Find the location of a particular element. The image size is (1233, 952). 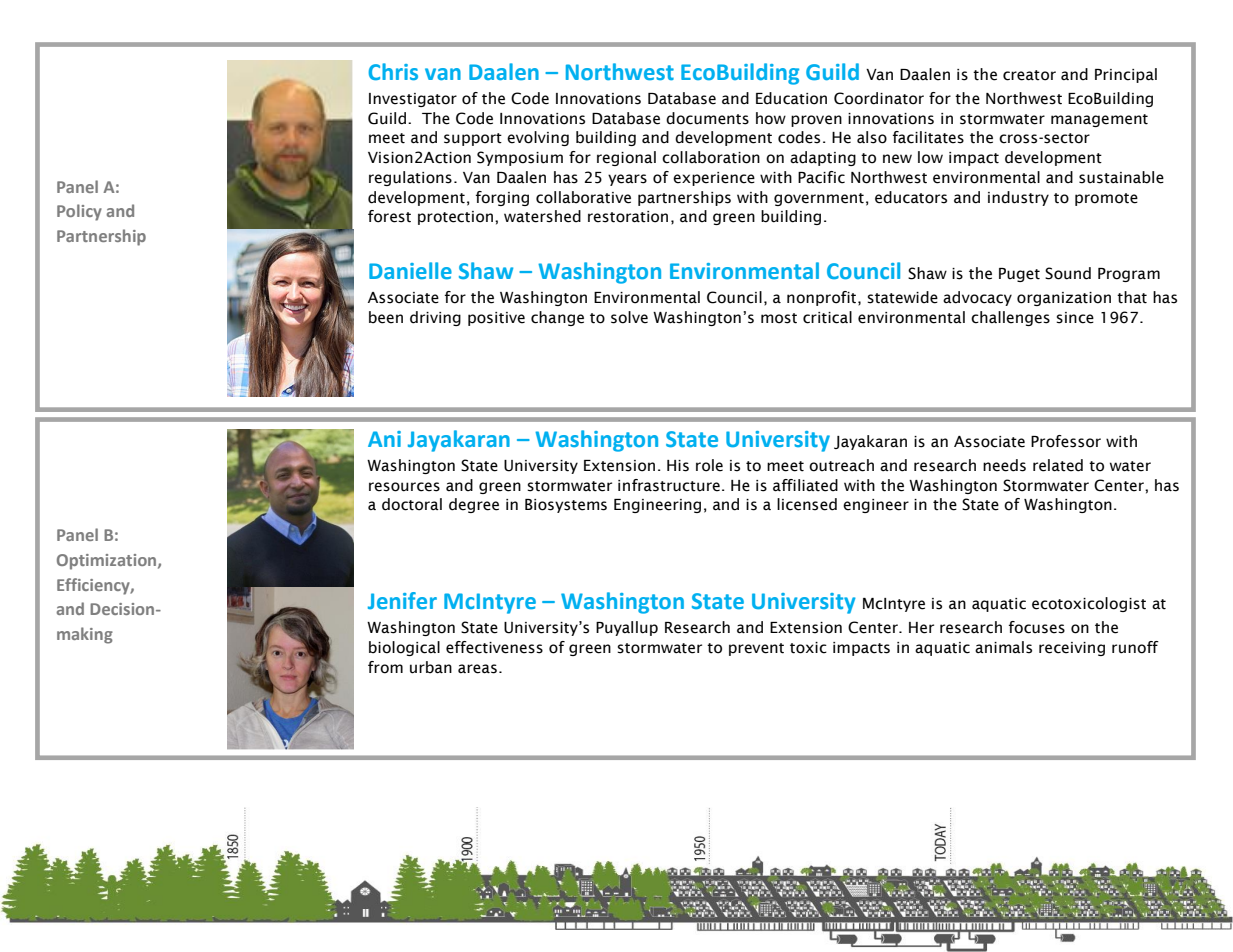

resources is located at coordinates (404, 487).
